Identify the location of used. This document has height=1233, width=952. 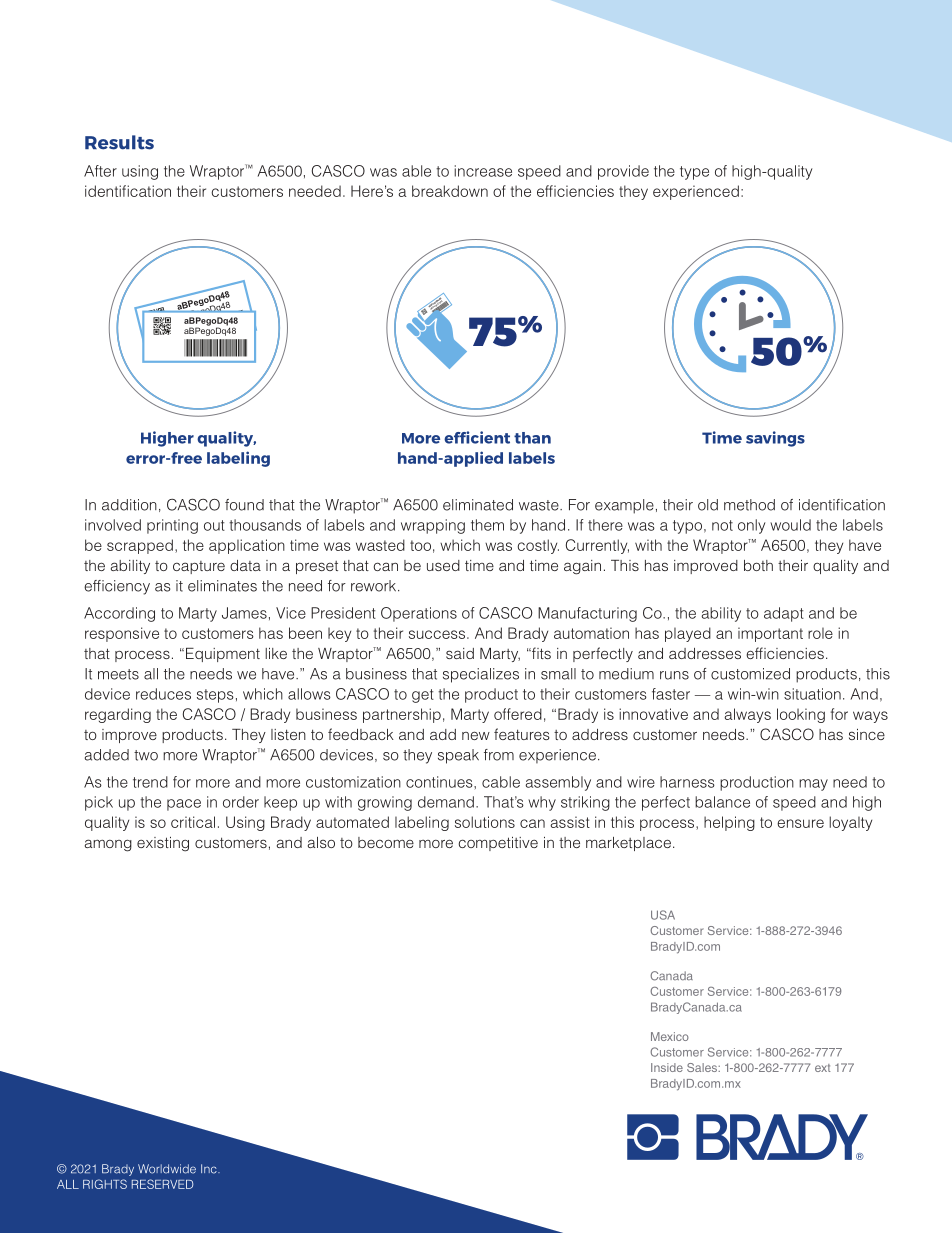
(443, 565).
